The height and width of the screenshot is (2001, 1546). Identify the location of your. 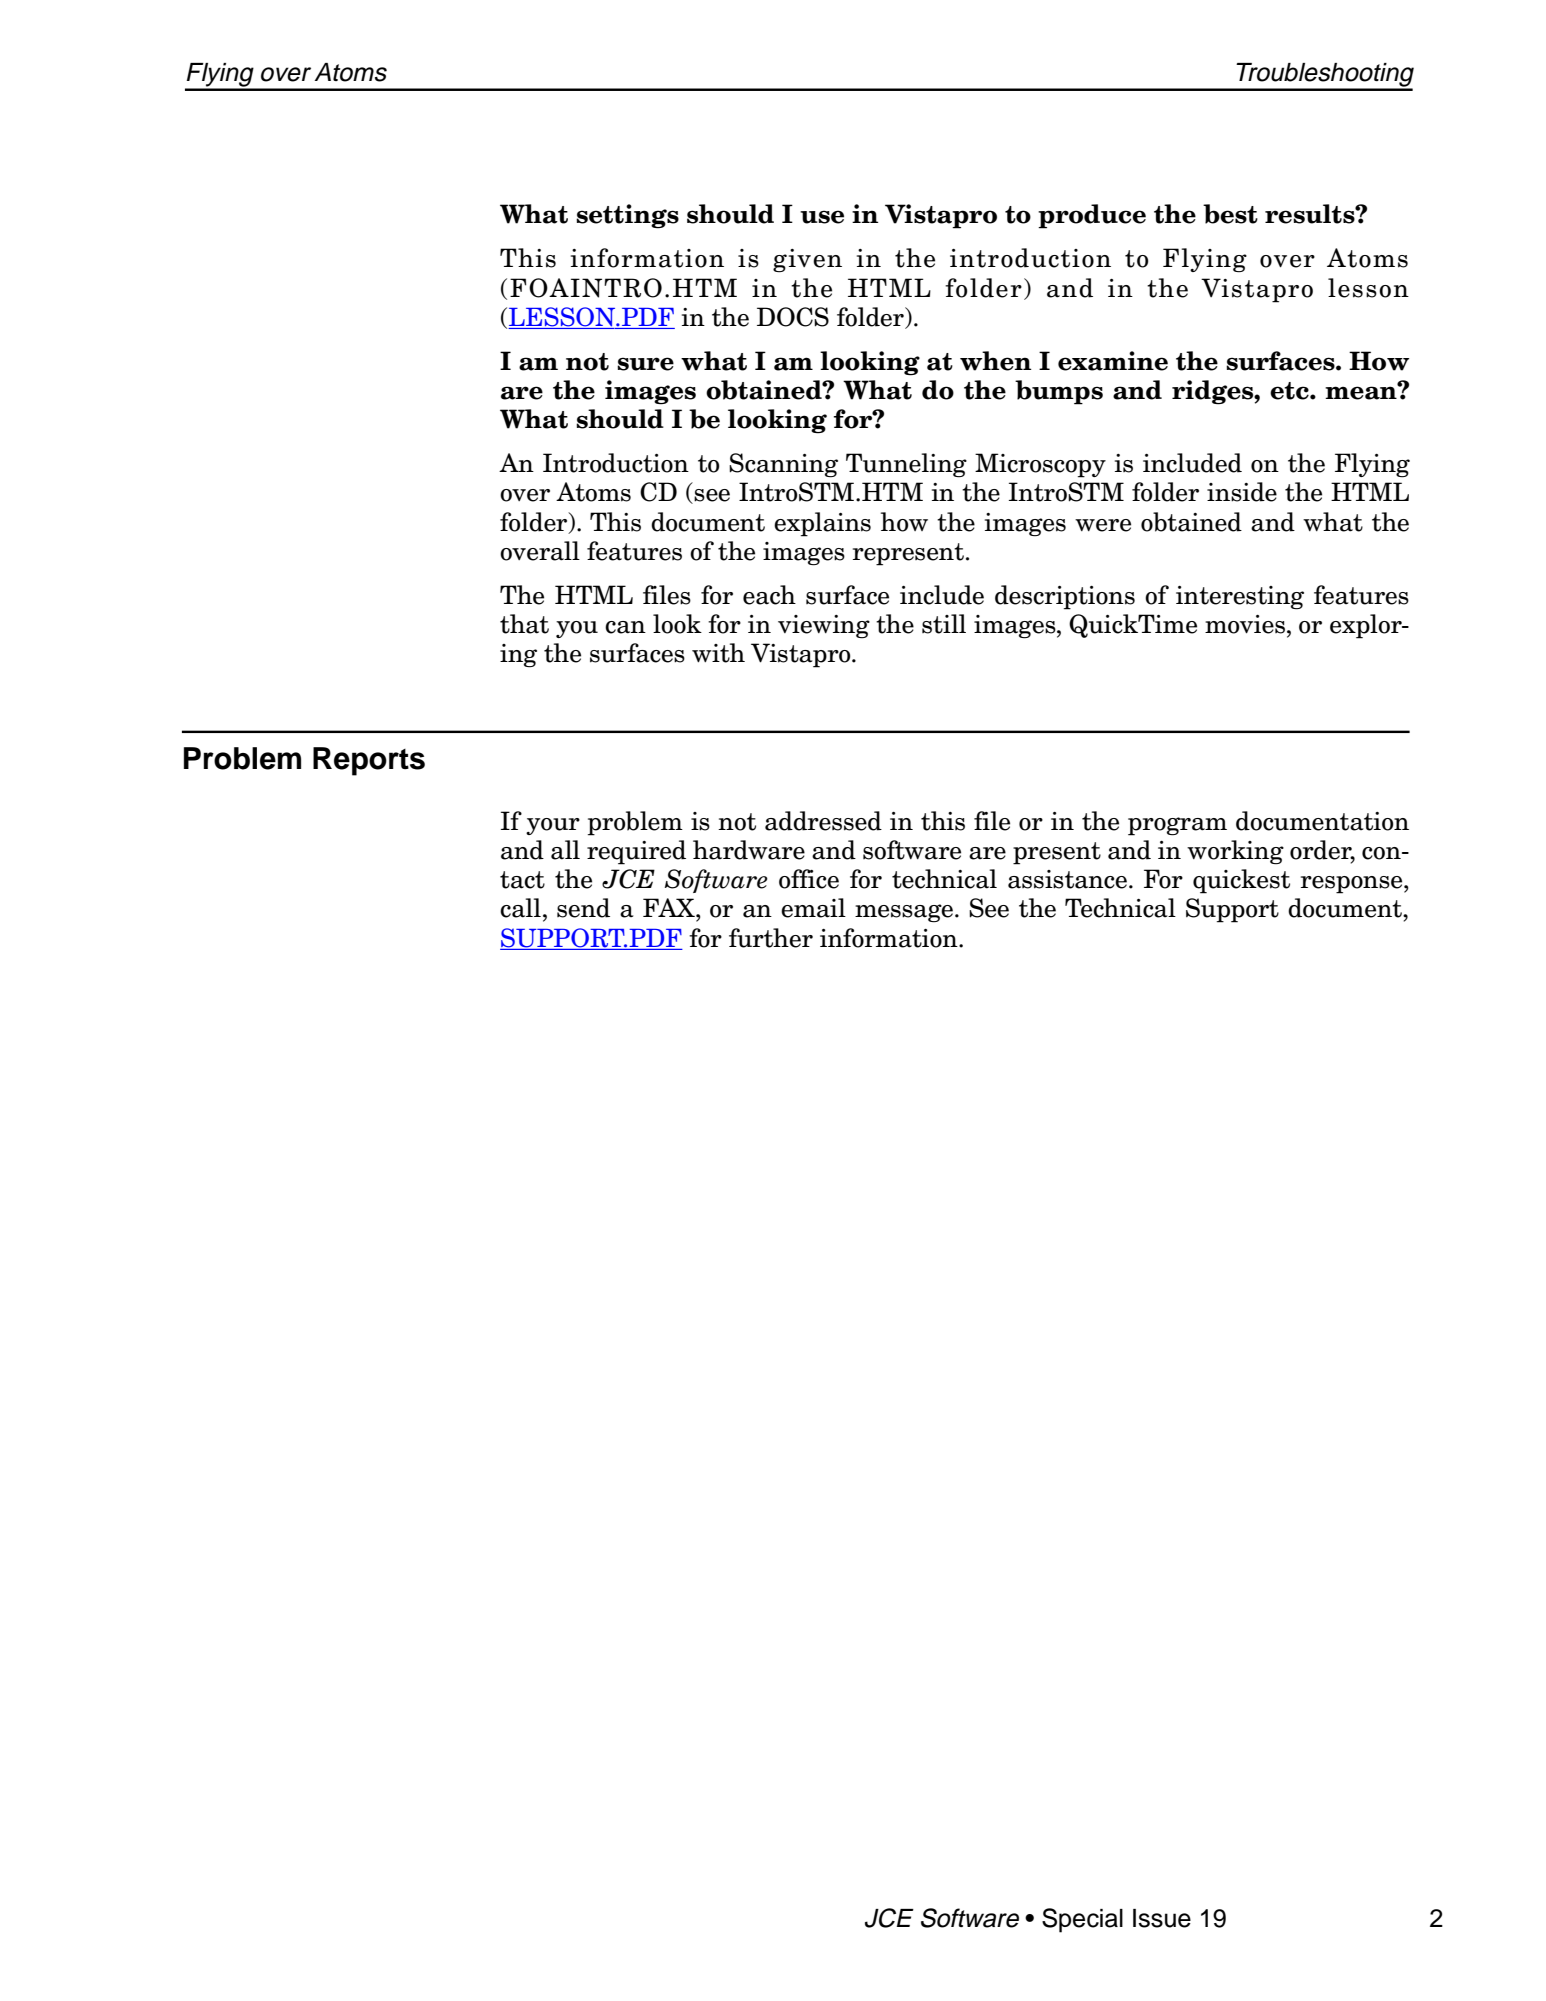
(553, 826).
